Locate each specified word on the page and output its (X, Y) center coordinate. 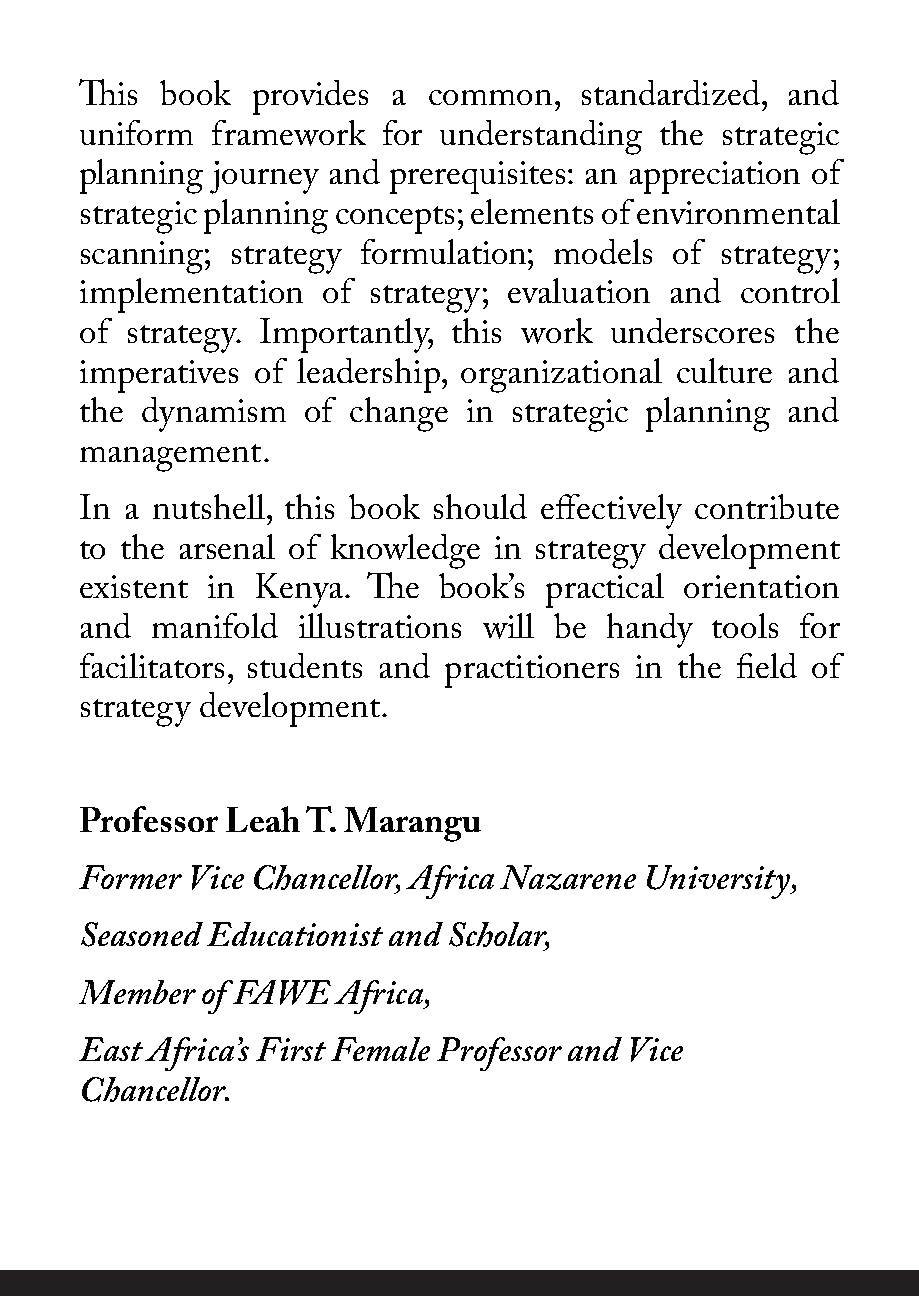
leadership (368, 375)
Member (137, 992)
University (720, 882)
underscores (692, 330)
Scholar (499, 936)
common (490, 97)
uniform (136, 132)
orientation (761, 586)
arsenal (227, 546)
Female (380, 1049)
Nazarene (568, 877)
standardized (671, 92)
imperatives (159, 376)
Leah (263, 819)
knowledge (405, 551)
